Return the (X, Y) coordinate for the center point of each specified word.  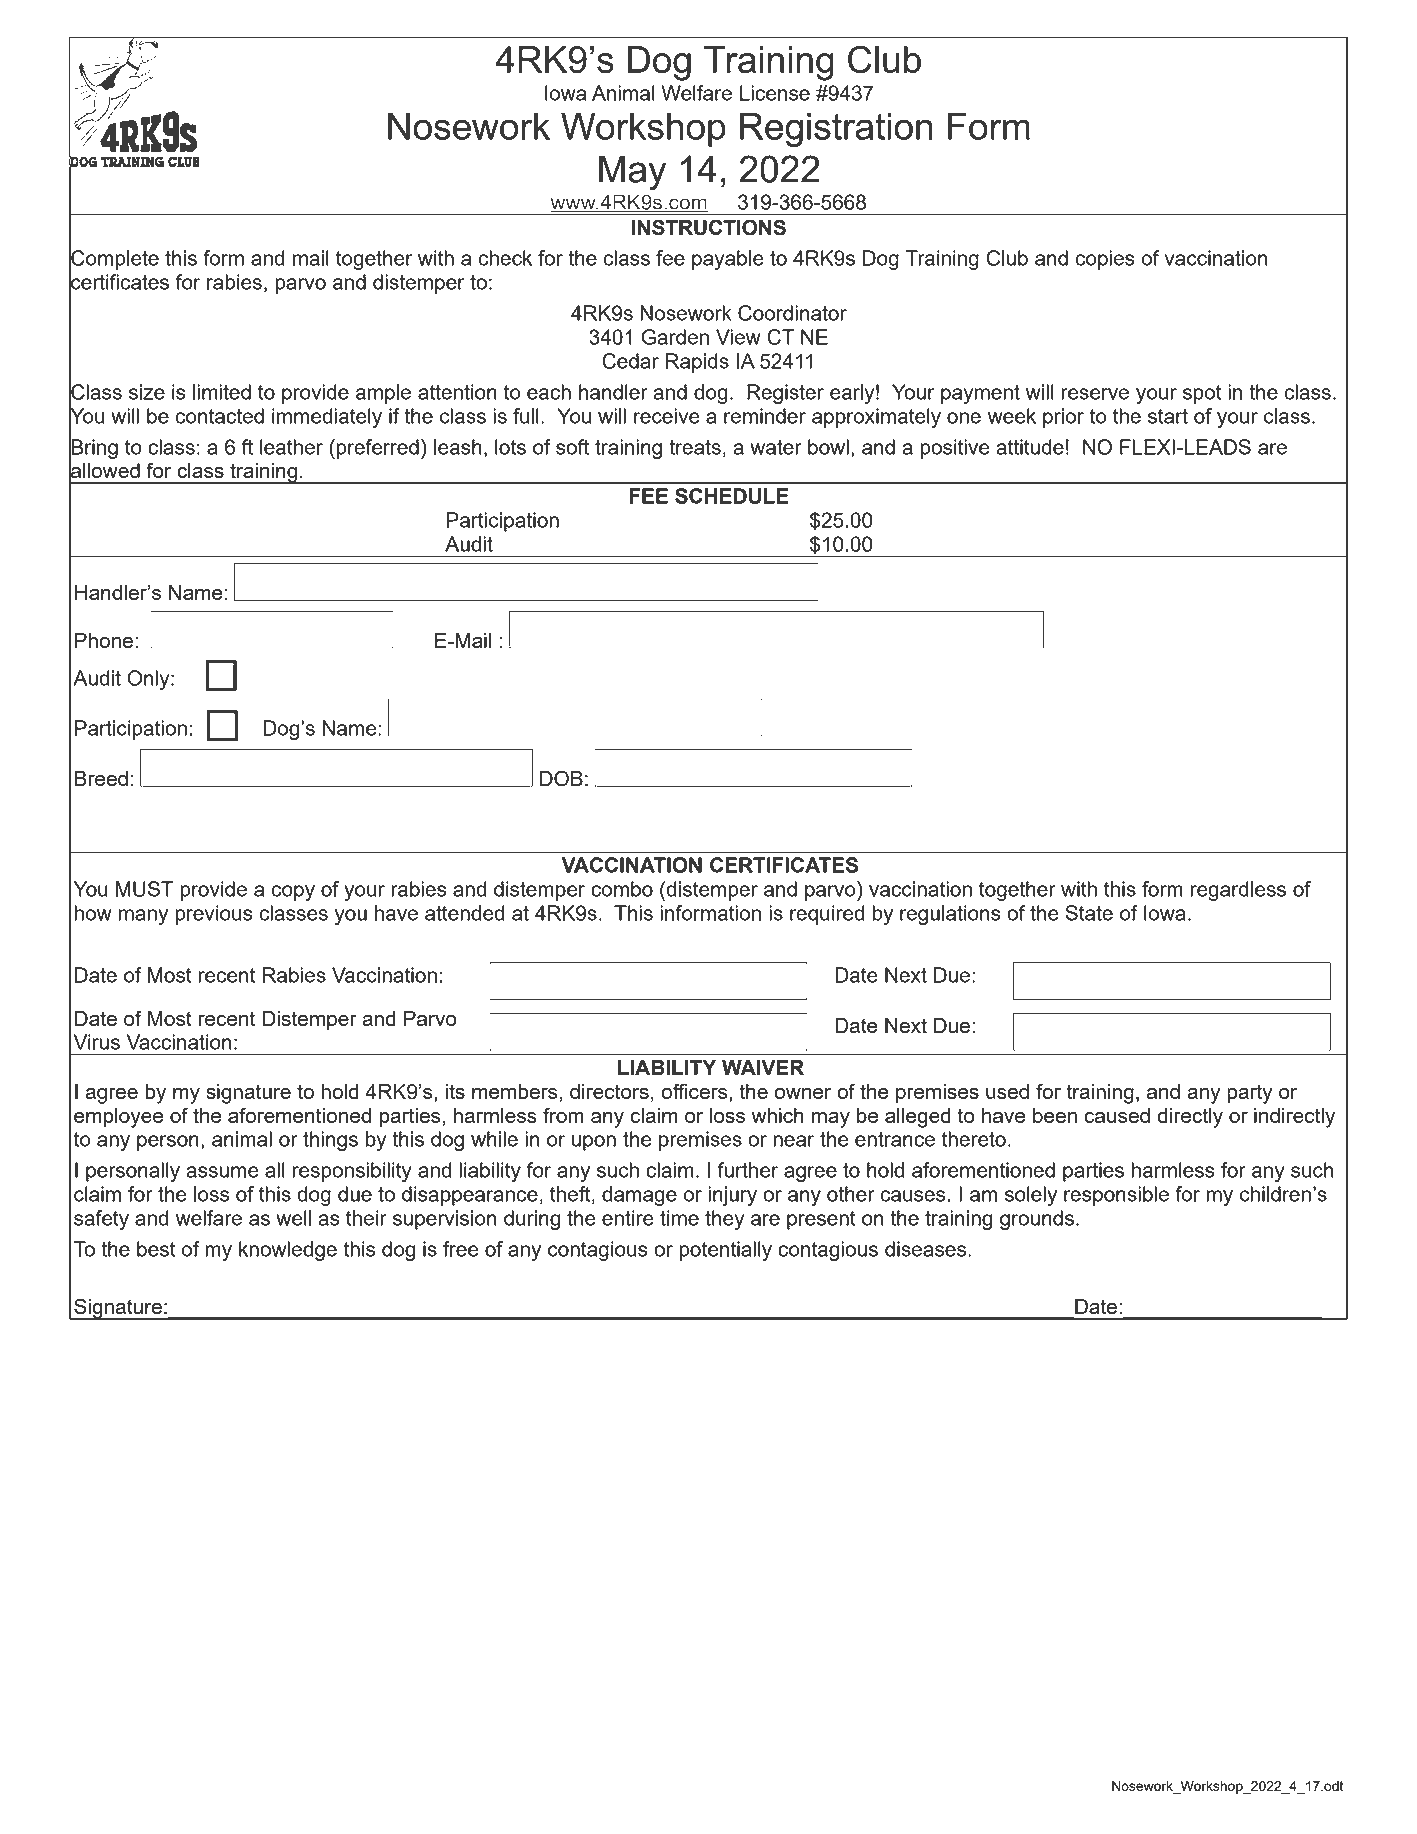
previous (214, 915)
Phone (104, 640)
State (1089, 913)
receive (667, 416)
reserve (1095, 394)
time (679, 1218)
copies (1105, 260)
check (505, 258)
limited (222, 392)
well (293, 1218)
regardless (1238, 891)
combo (622, 889)
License (775, 93)
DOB (561, 778)
